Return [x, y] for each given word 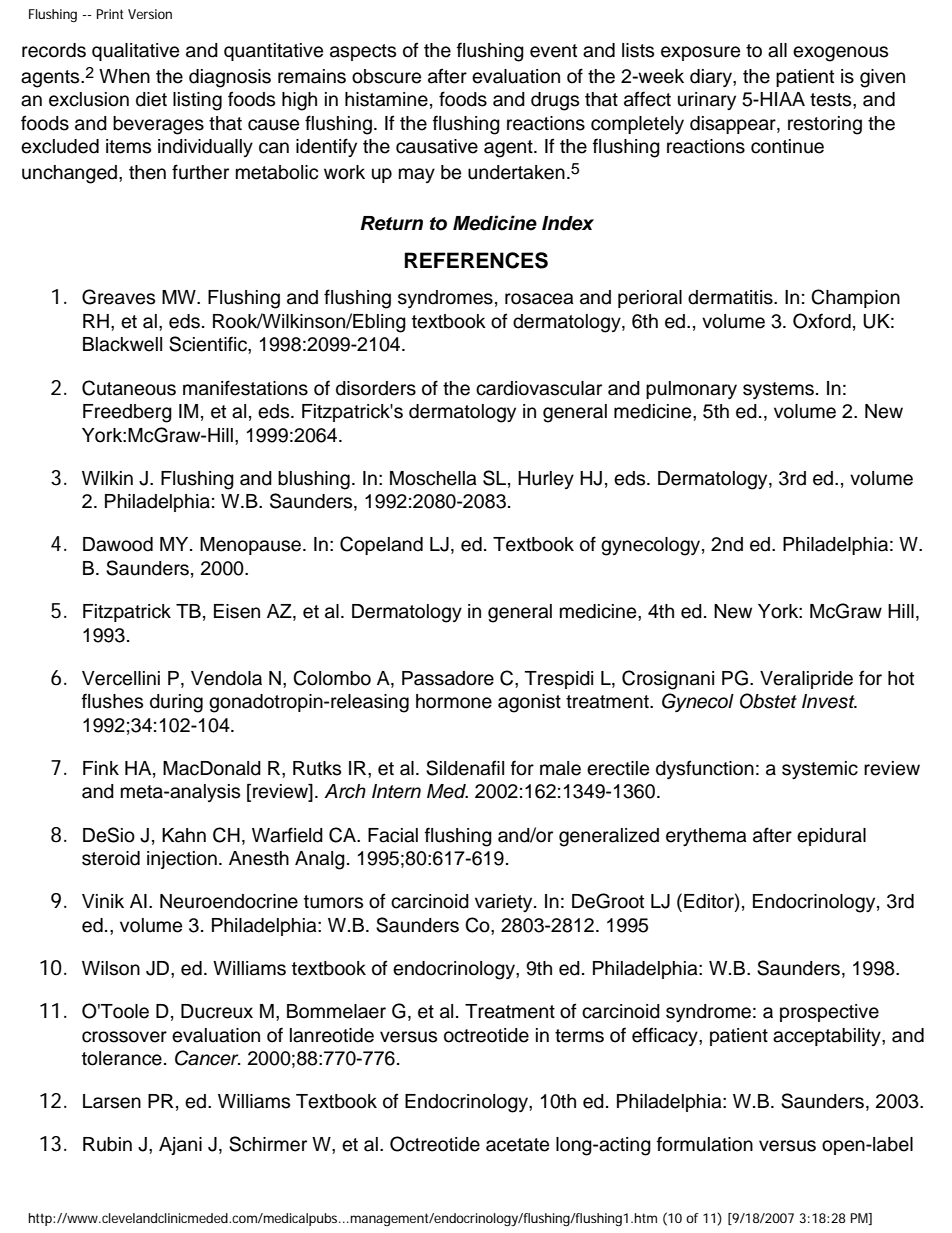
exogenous [840, 54]
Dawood [118, 544]
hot [901, 678]
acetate [517, 1145]
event [553, 51]
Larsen [112, 1101]
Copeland [381, 545]
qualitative [135, 52]
